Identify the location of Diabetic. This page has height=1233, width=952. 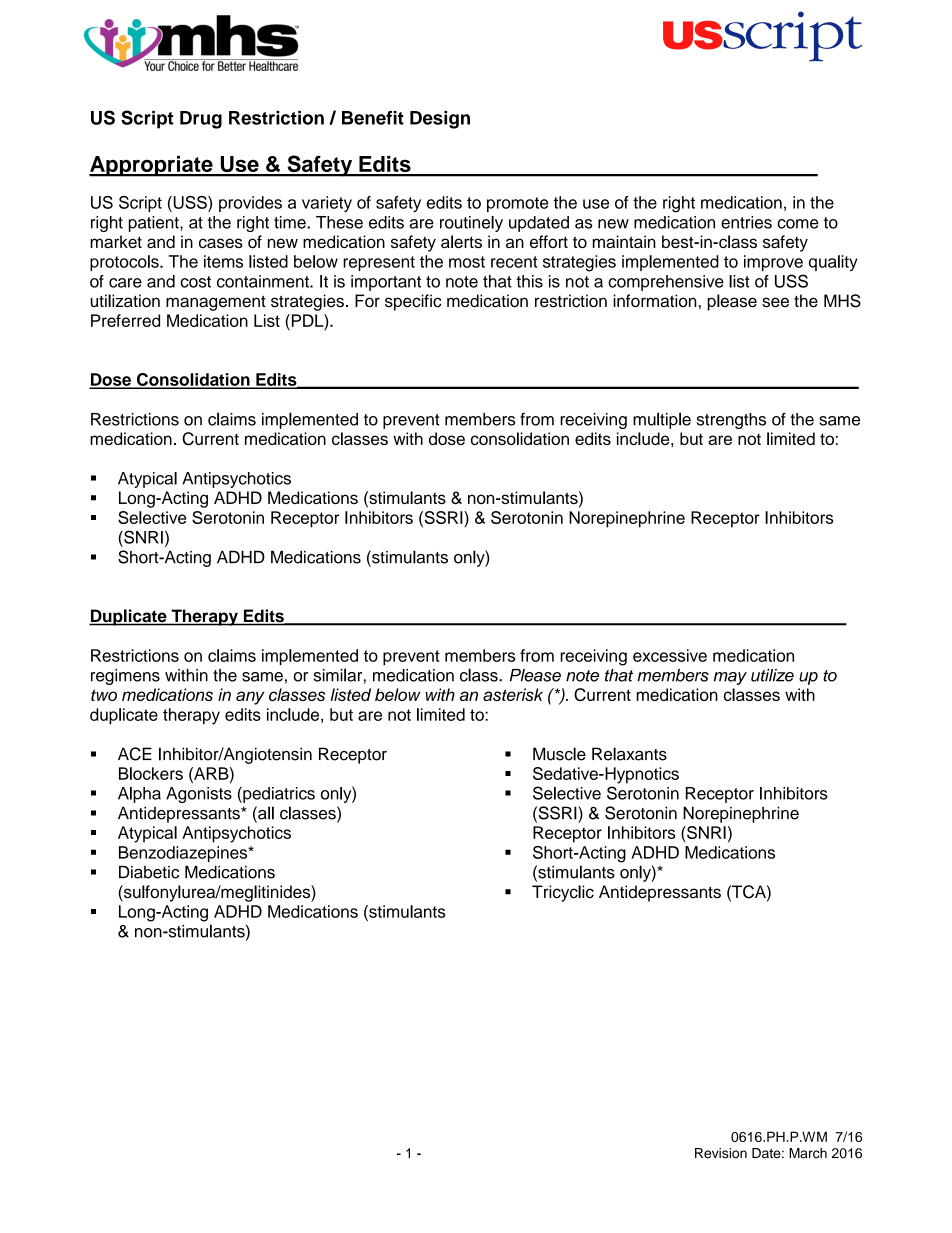
(149, 872).
